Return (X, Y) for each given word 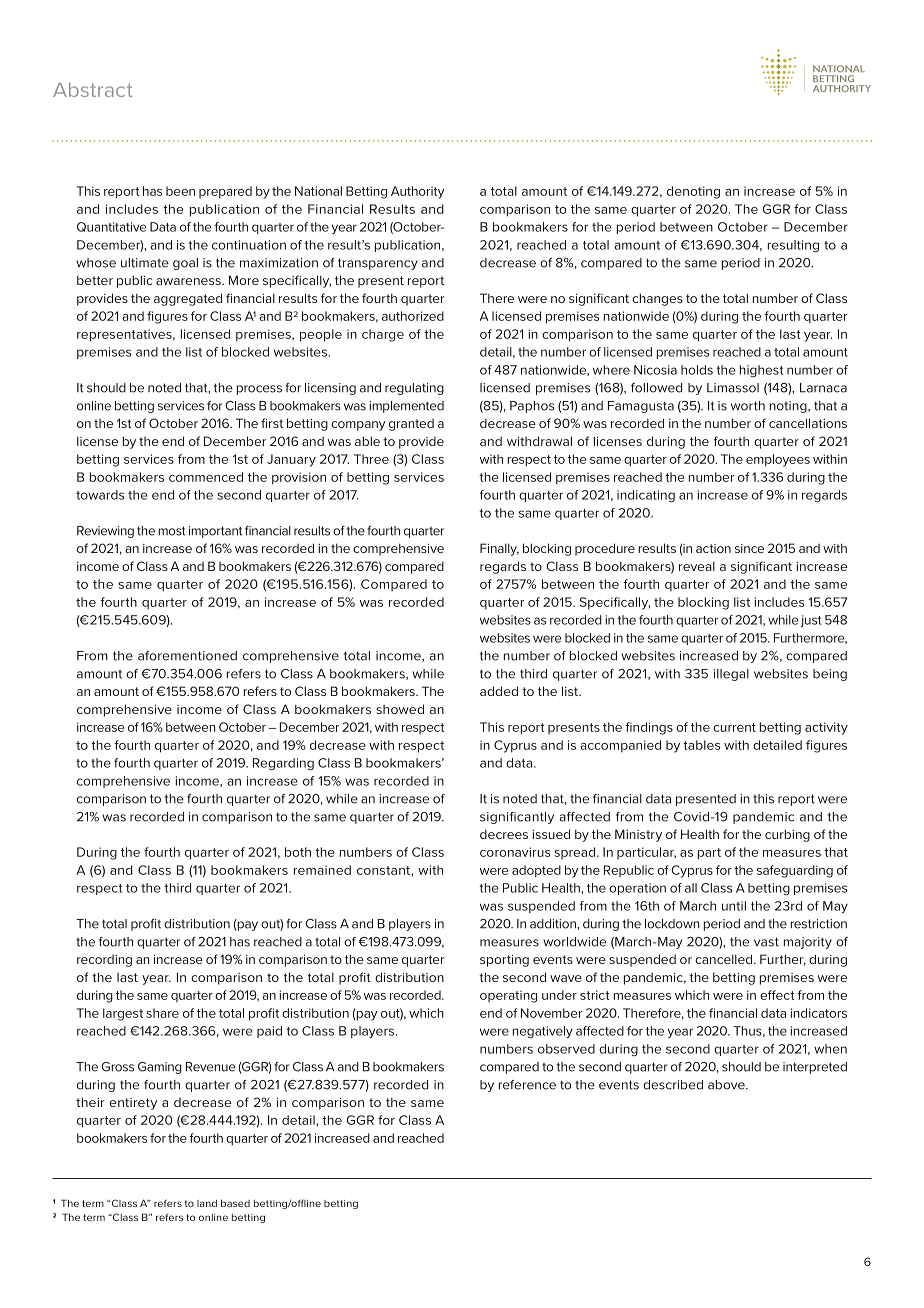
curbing (787, 835)
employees (778, 460)
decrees (504, 834)
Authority (417, 192)
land (207, 1203)
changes (657, 299)
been (180, 191)
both (298, 852)
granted (411, 425)
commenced (206, 477)
